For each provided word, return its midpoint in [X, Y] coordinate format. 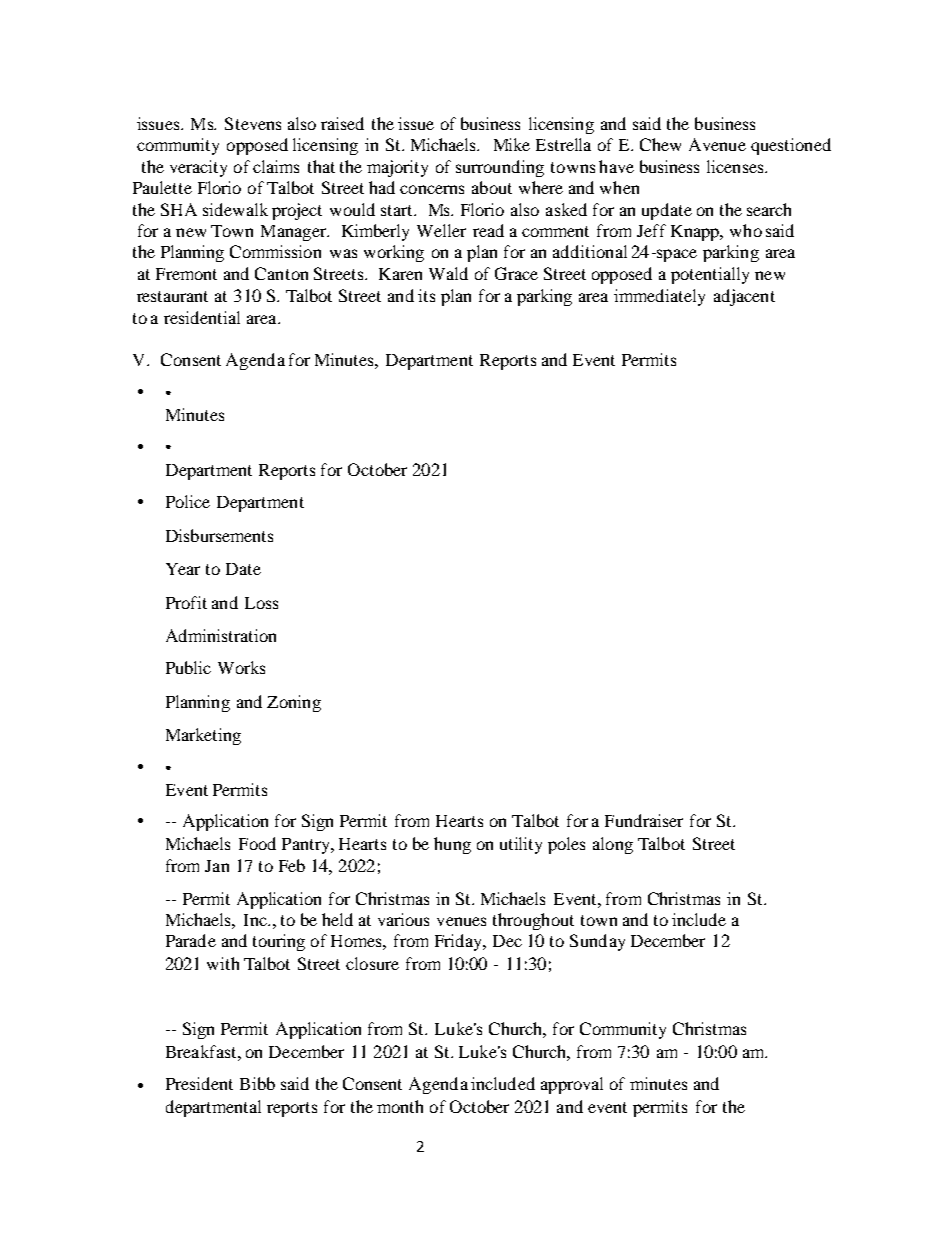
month [400, 1106]
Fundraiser [644, 820]
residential [202, 317]
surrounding [500, 168]
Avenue [717, 144]
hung [452, 845]
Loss [261, 603]
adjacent [744, 297]
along [613, 845]
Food [257, 843]
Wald [448, 273]
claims [276, 166]
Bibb [257, 1083]
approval [572, 1085]
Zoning [294, 703]
